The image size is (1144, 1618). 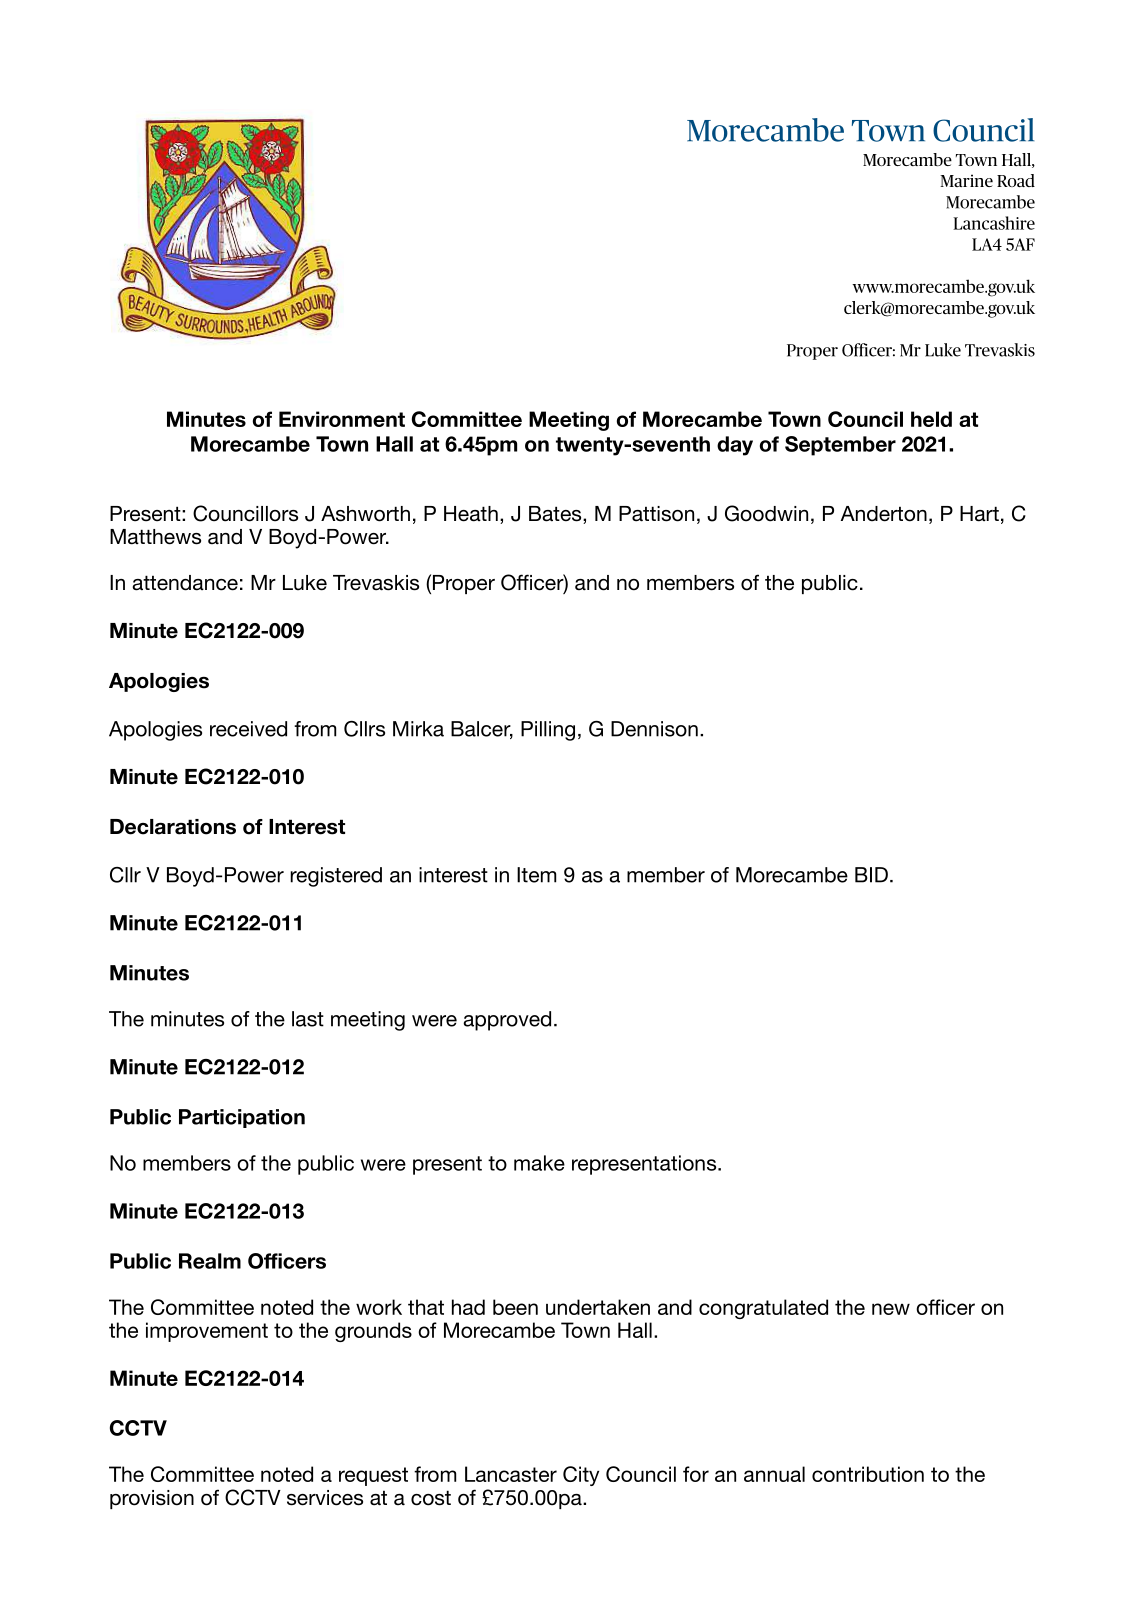 I want to click on make, so click(x=539, y=1163).
